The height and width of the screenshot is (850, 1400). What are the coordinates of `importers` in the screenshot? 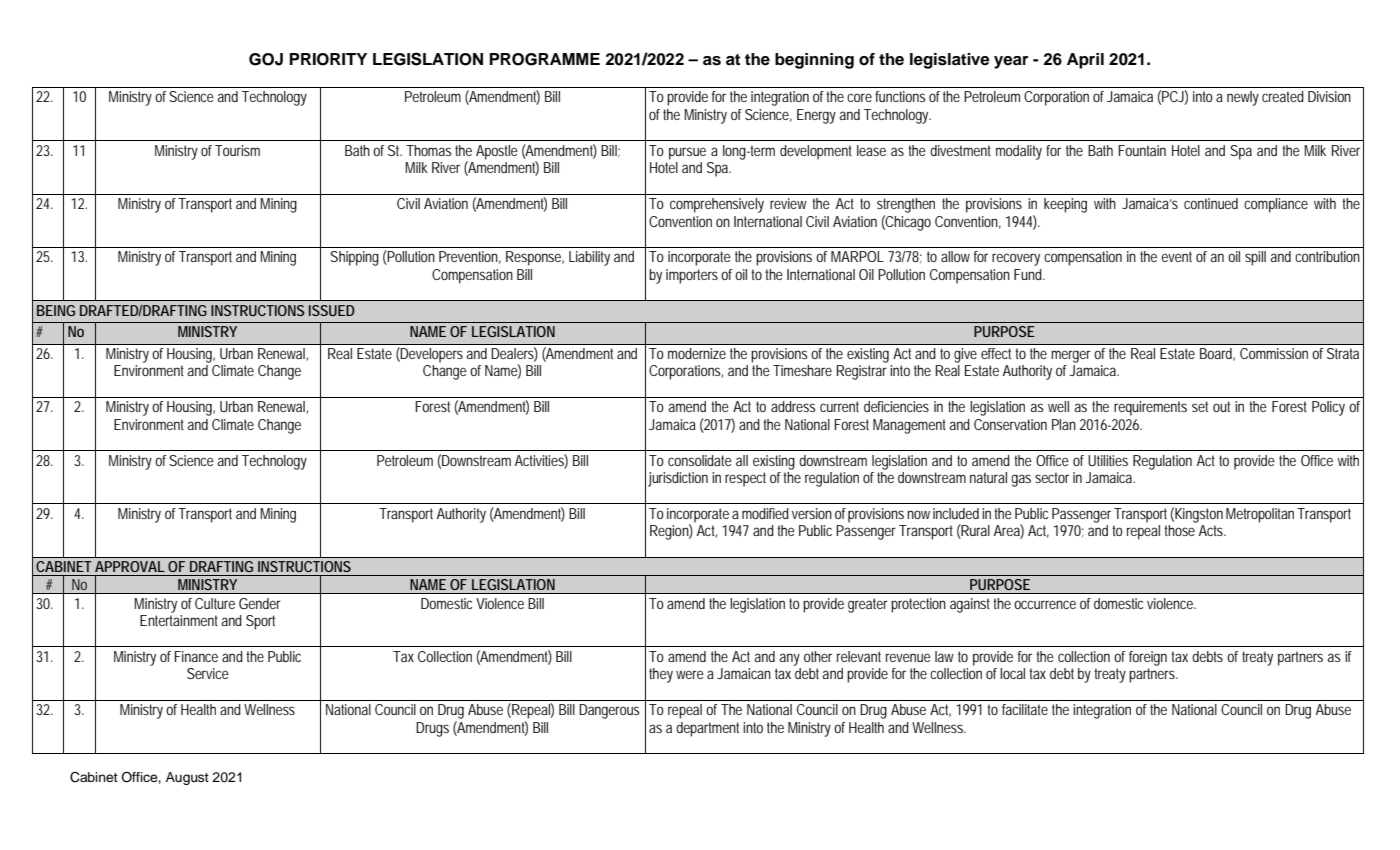 It's located at (692, 276).
